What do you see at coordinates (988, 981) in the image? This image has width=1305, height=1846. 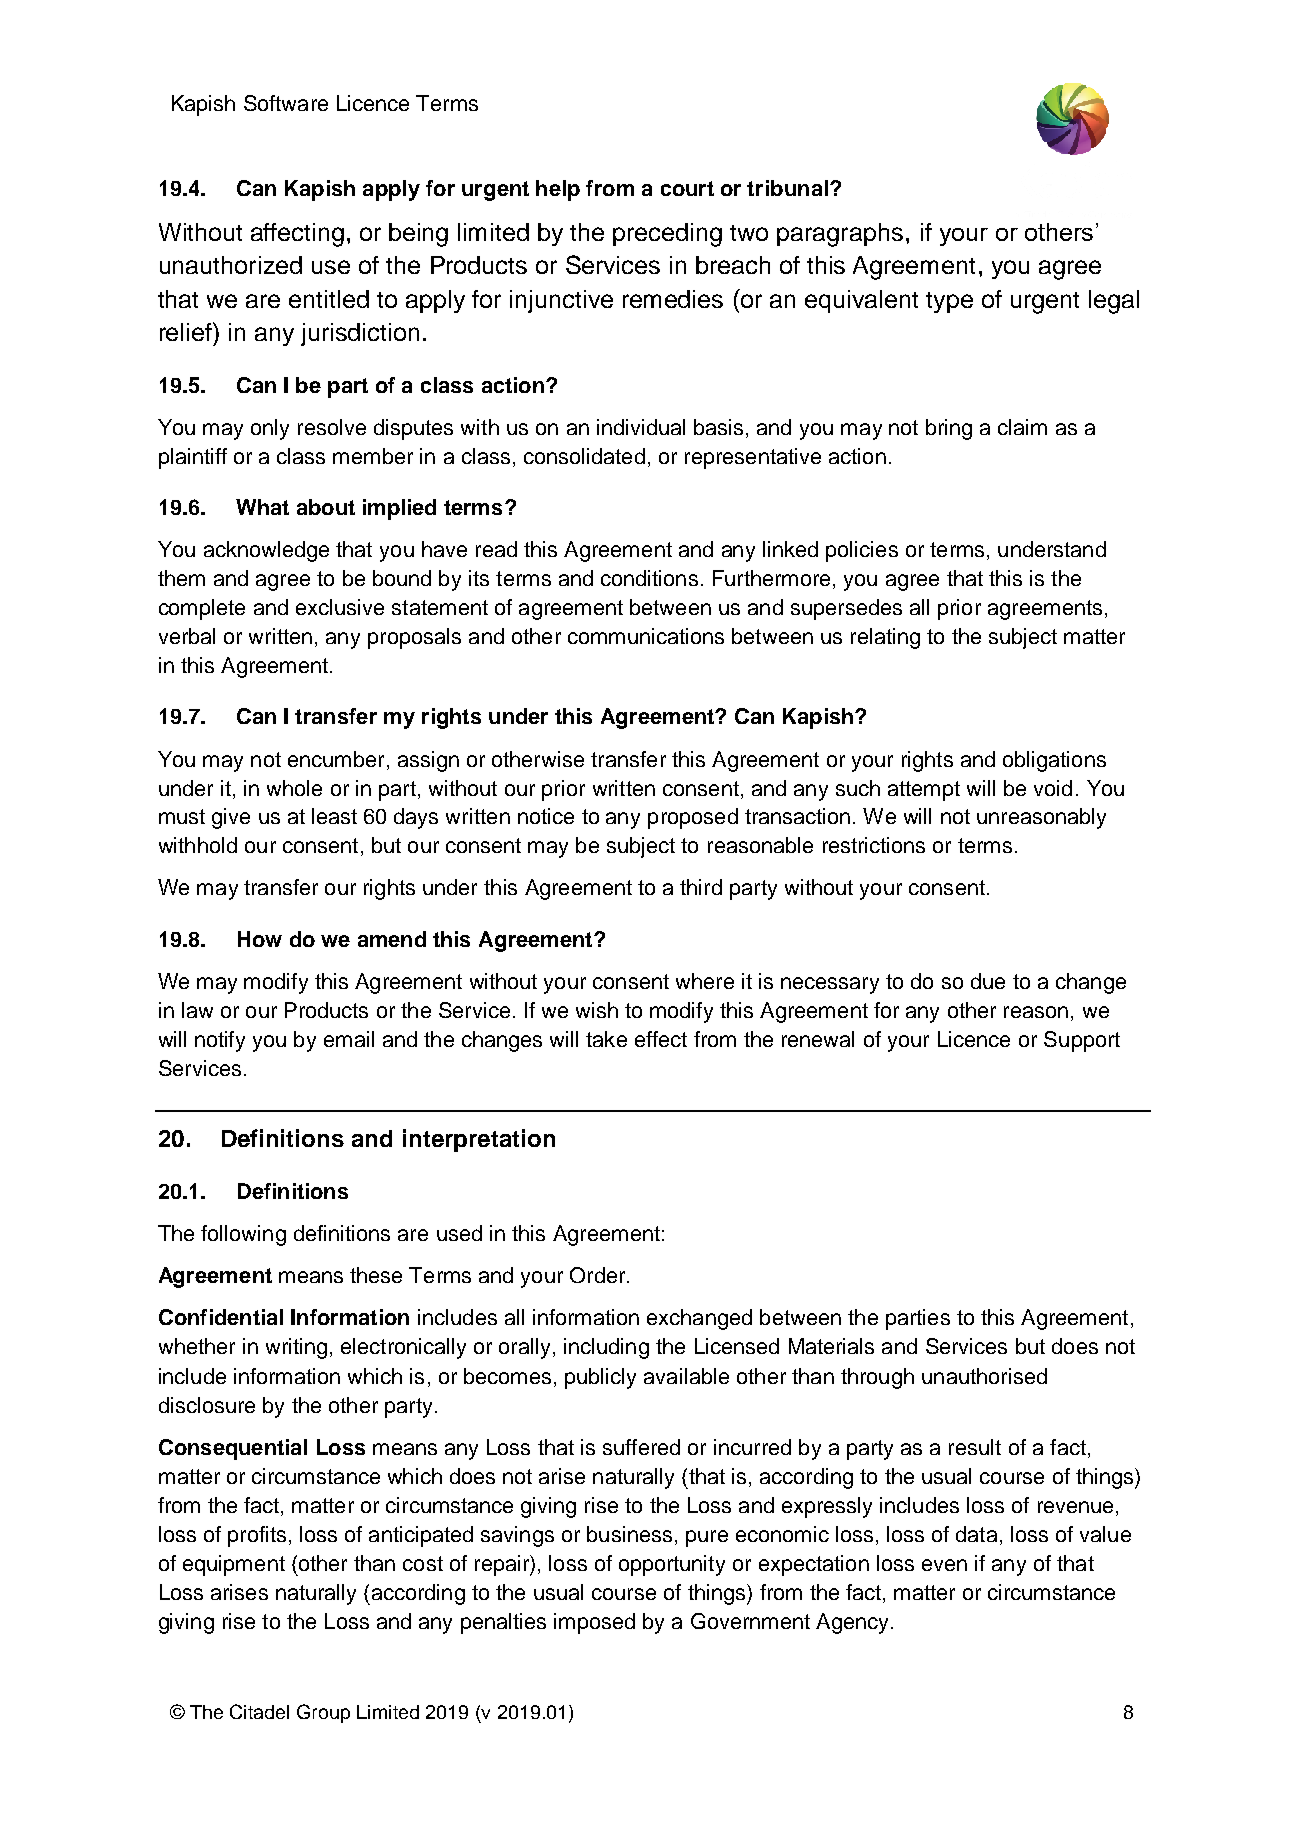 I see `due` at bounding box center [988, 981].
